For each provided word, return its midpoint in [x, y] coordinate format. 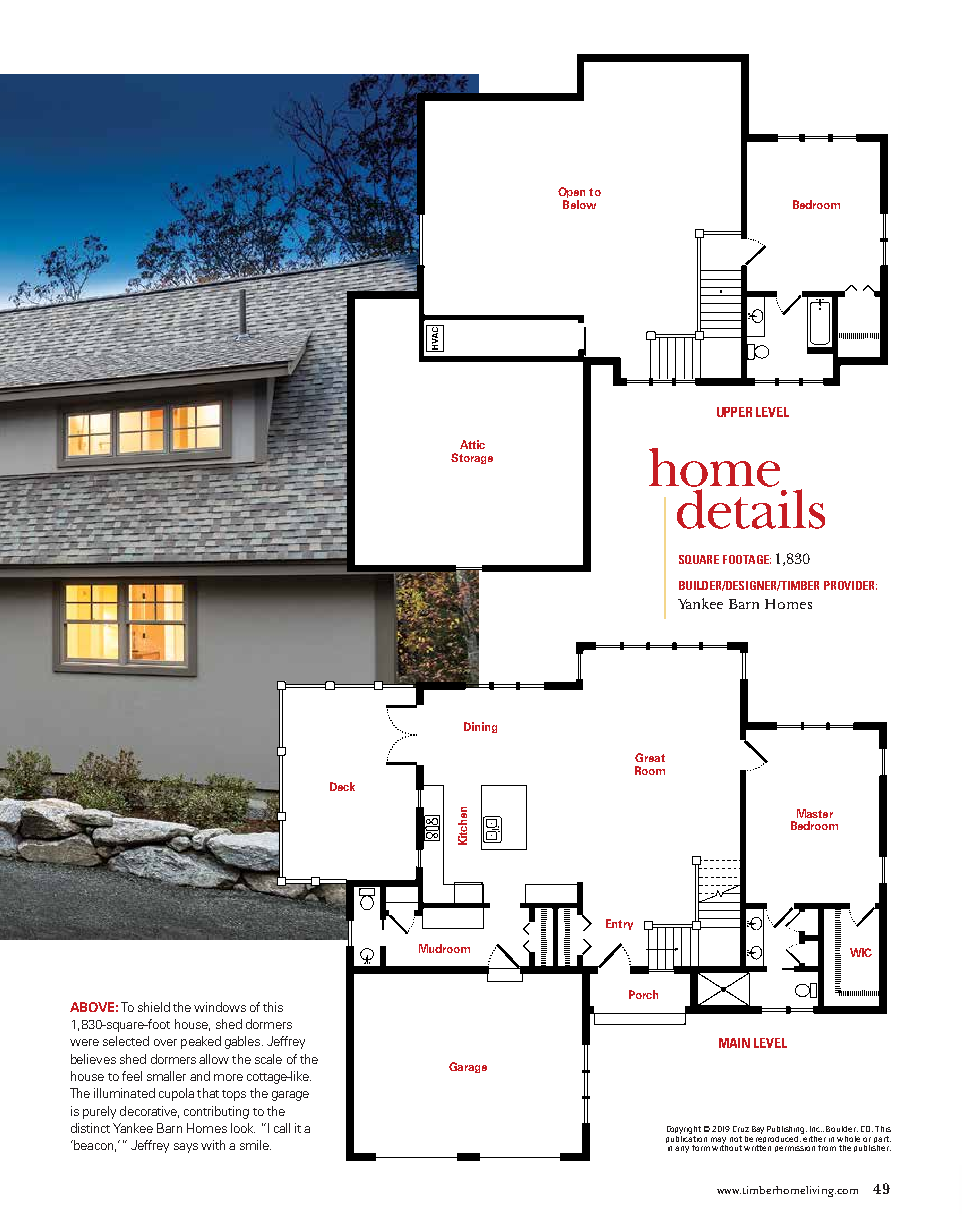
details [751, 509]
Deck [342, 786]
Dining [480, 727]
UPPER [734, 412]
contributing [216, 1112]
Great [650, 757]
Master [815, 813]
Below [579, 203]
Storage [472, 458]
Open [571, 194]
